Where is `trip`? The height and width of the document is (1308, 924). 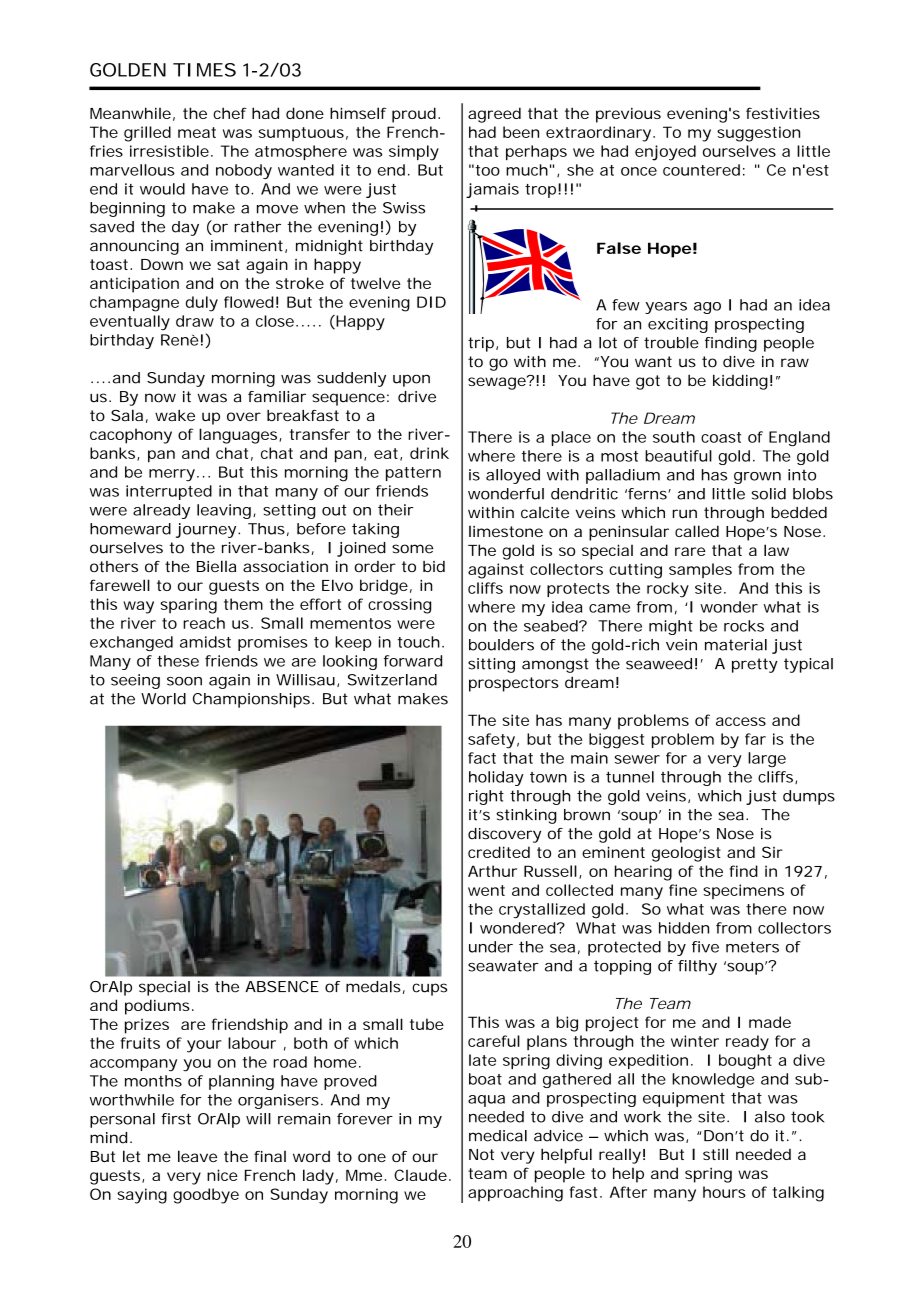 trip is located at coordinates (481, 344).
